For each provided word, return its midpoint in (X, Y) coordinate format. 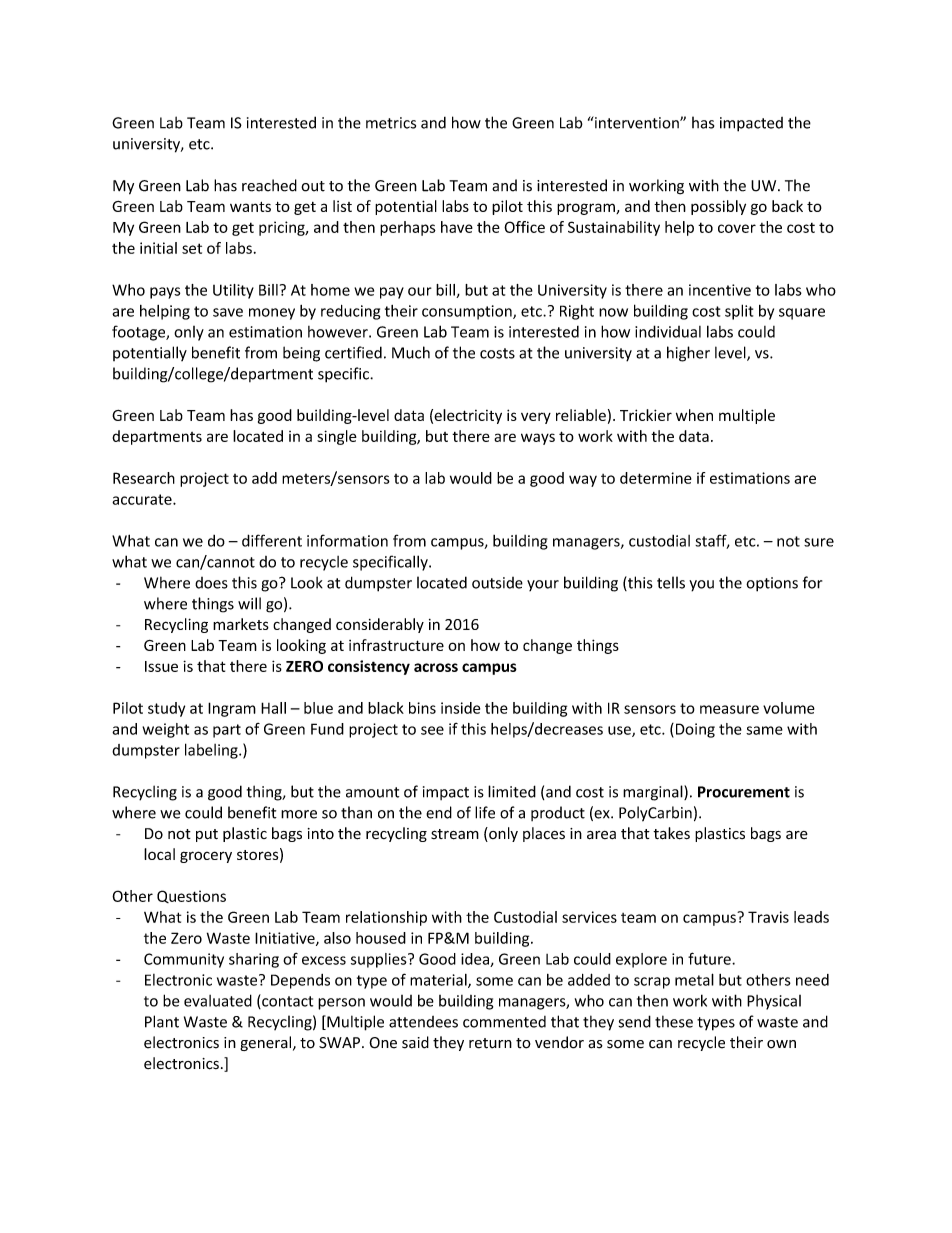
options (772, 584)
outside (497, 583)
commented (504, 1022)
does (211, 583)
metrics (391, 123)
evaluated (218, 1000)
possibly (718, 207)
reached (269, 185)
